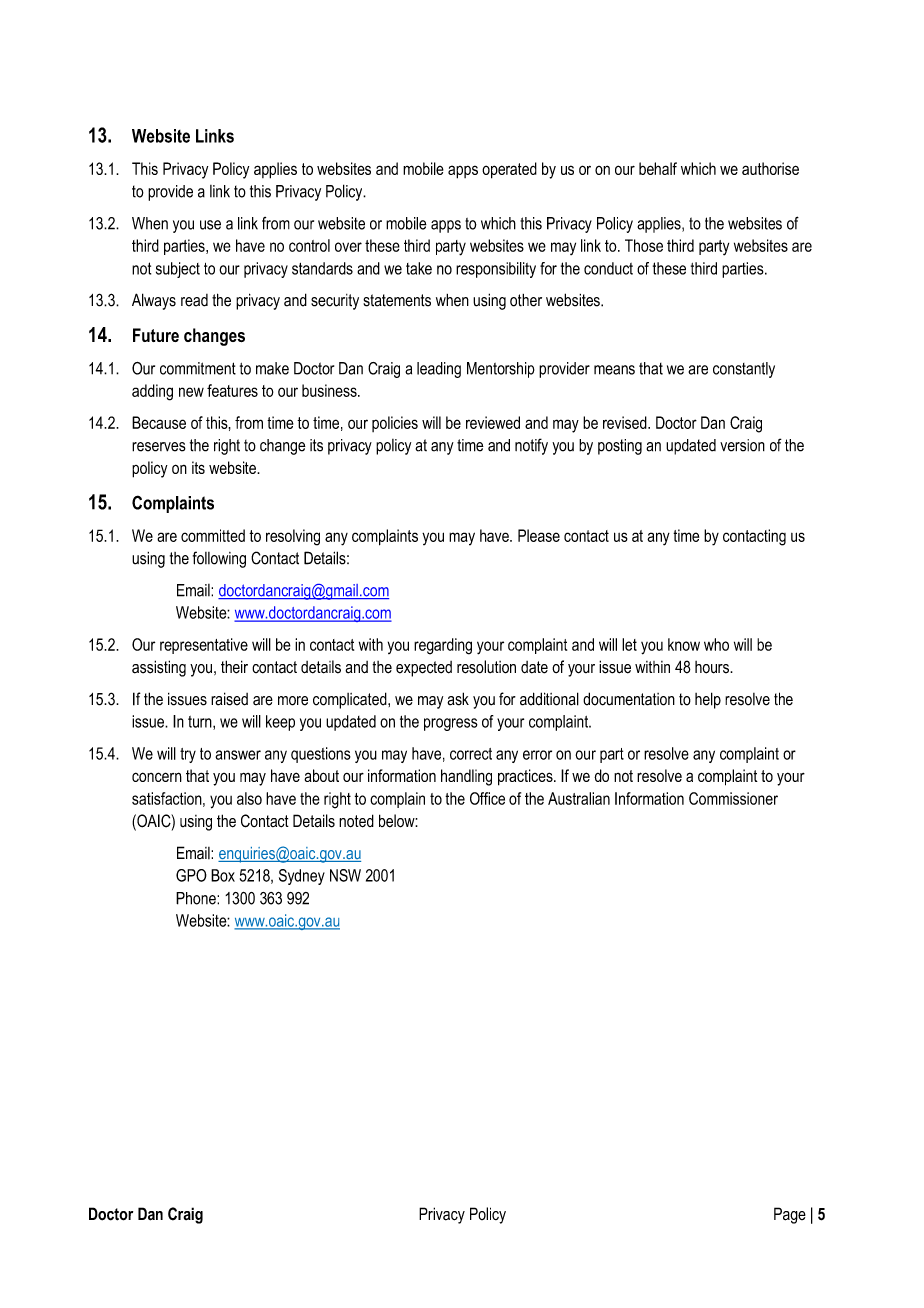 The width and height of the document is (924, 1308). What do you see at coordinates (466, 777) in the document?
I see `handling` at bounding box center [466, 777].
